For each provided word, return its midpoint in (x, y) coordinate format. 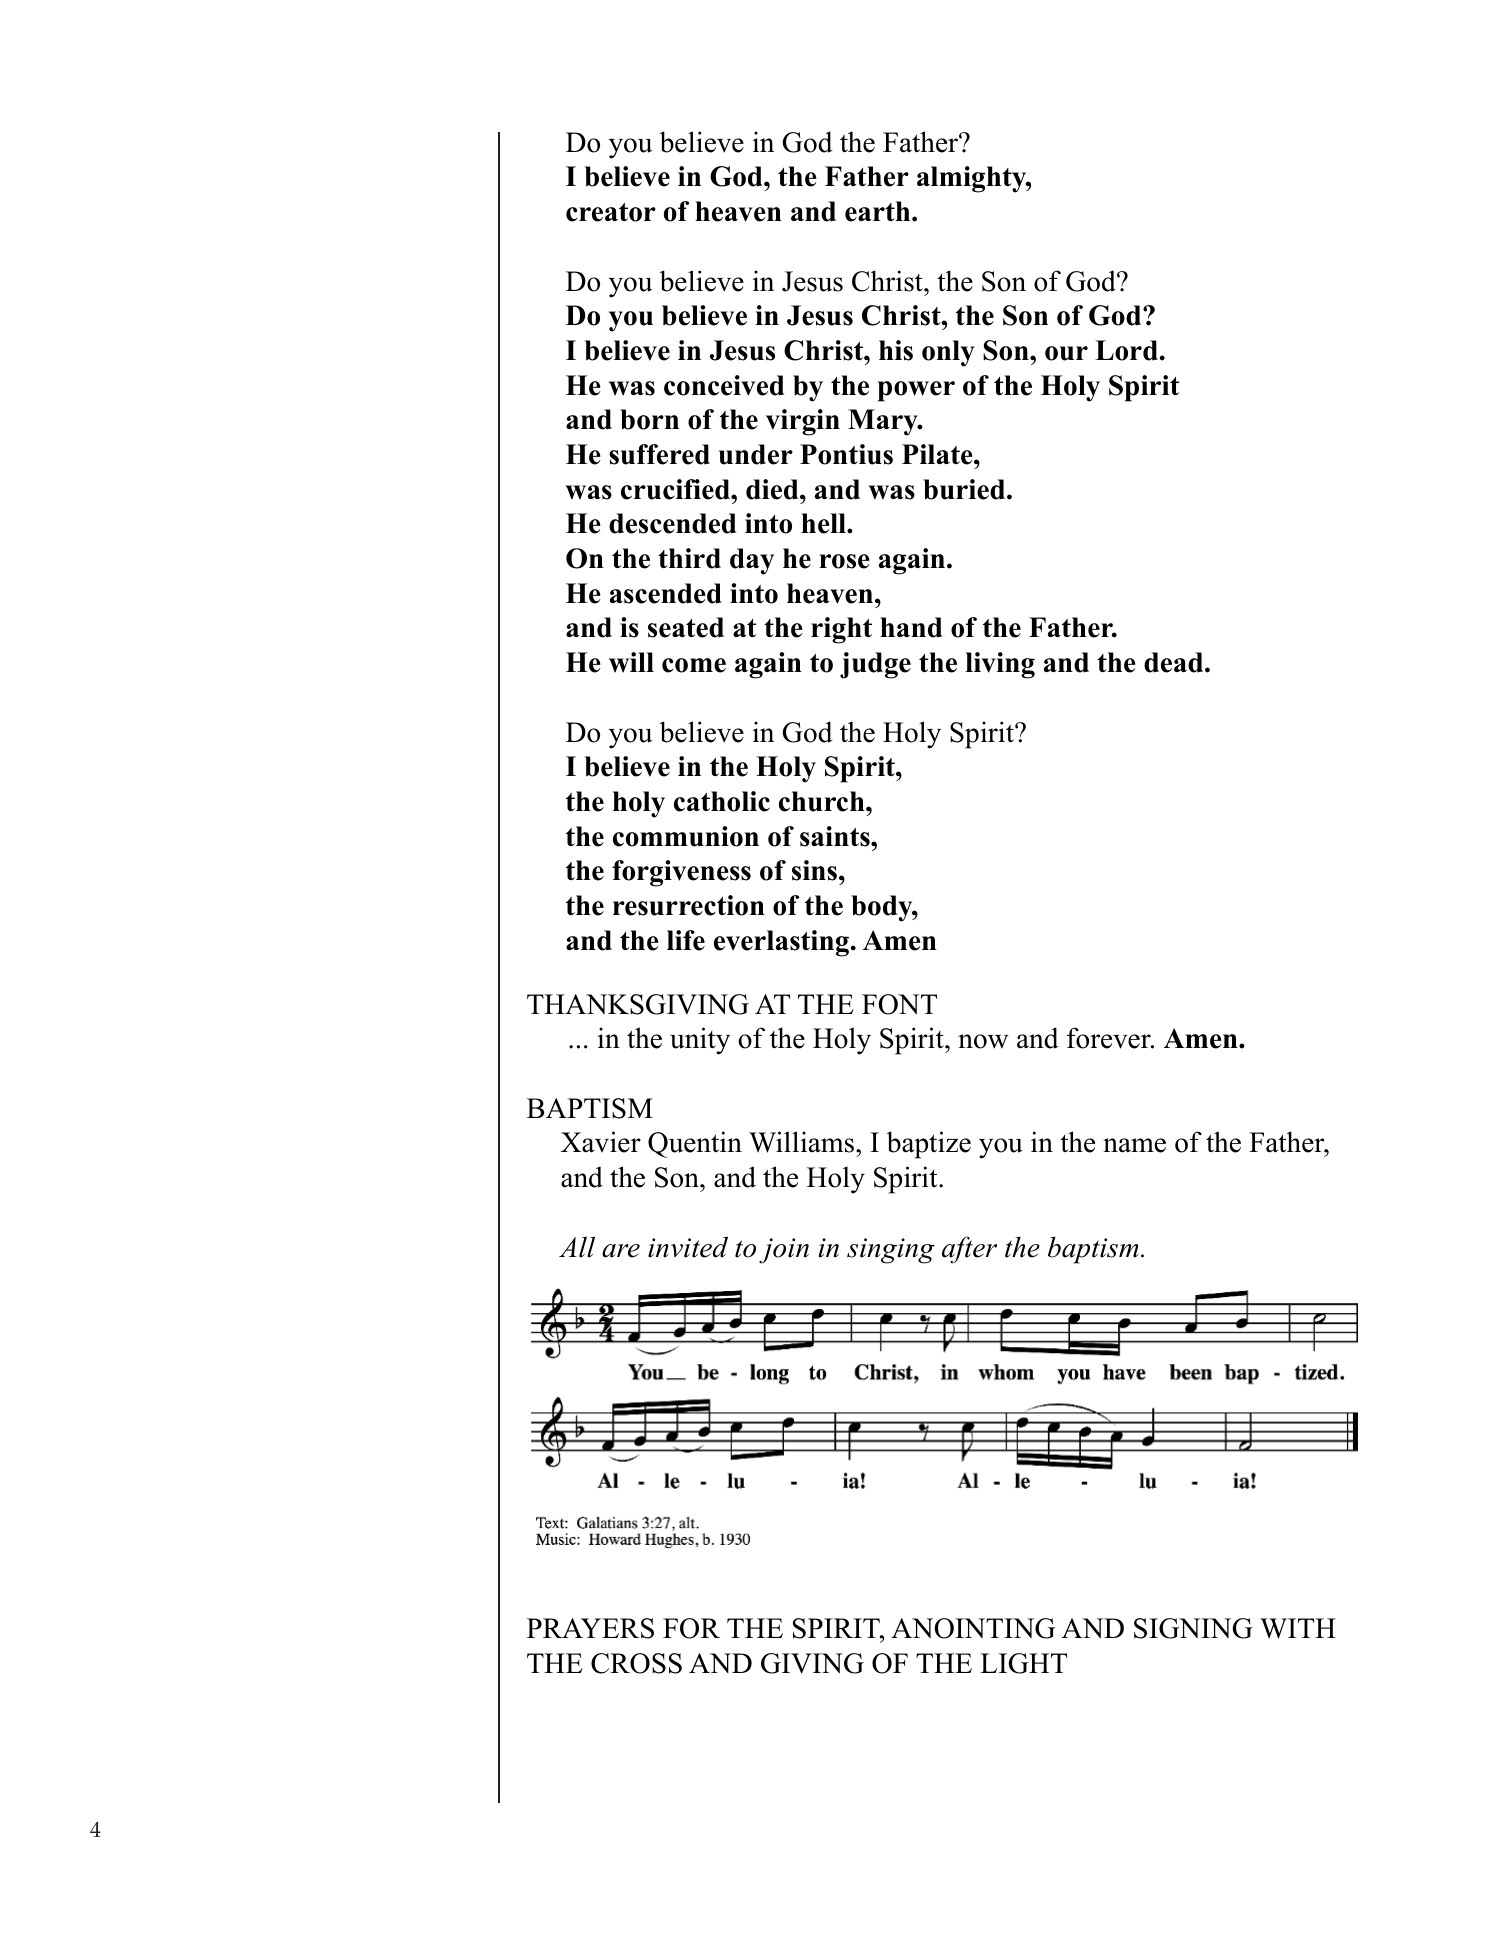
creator (611, 212)
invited (688, 1247)
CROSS (636, 1663)
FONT (899, 1004)
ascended (666, 593)
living (1000, 665)
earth (879, 211)
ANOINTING (973, 1628)
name (1134, 1145)
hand (911, 627)
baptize (929, 1145)
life (686, 940)
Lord (1126, 350)
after (969, 1250)
